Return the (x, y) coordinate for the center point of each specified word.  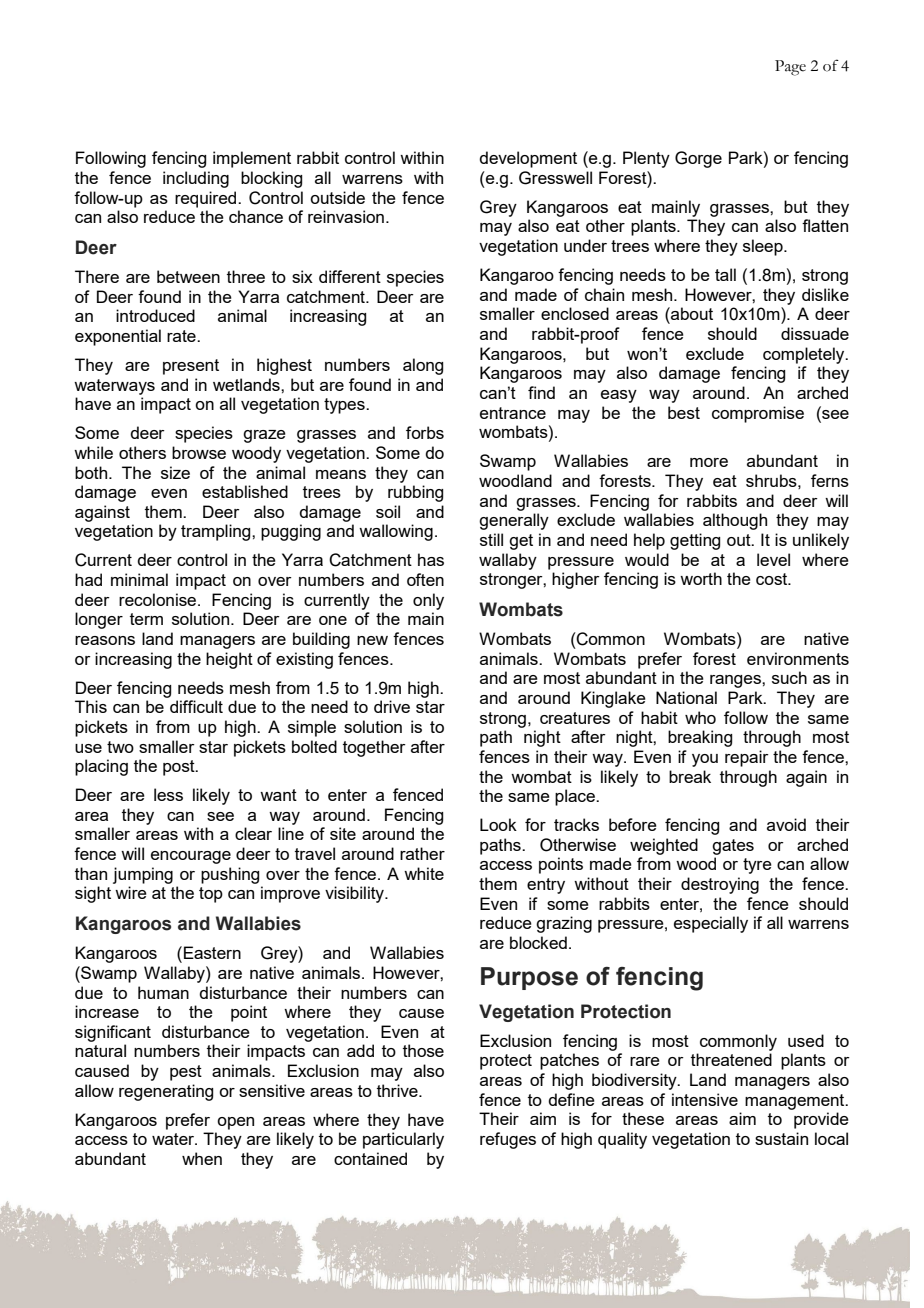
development (528, 159)
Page (790, 68)
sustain (781, 1138)
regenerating (166, 1092)
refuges (508, 1140)
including (196, 179)
